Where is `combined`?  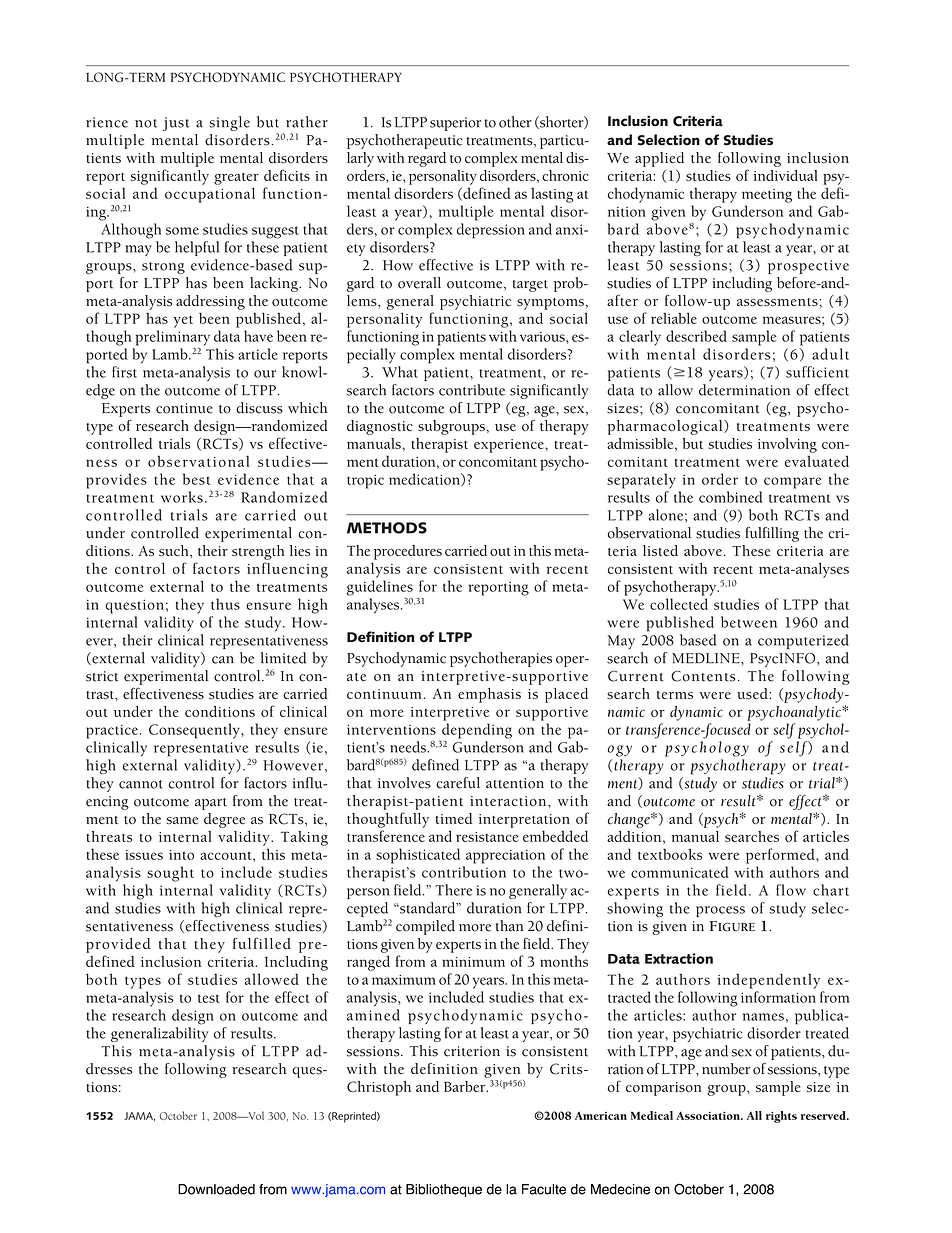
combined is located at coordinates (731, 497).
